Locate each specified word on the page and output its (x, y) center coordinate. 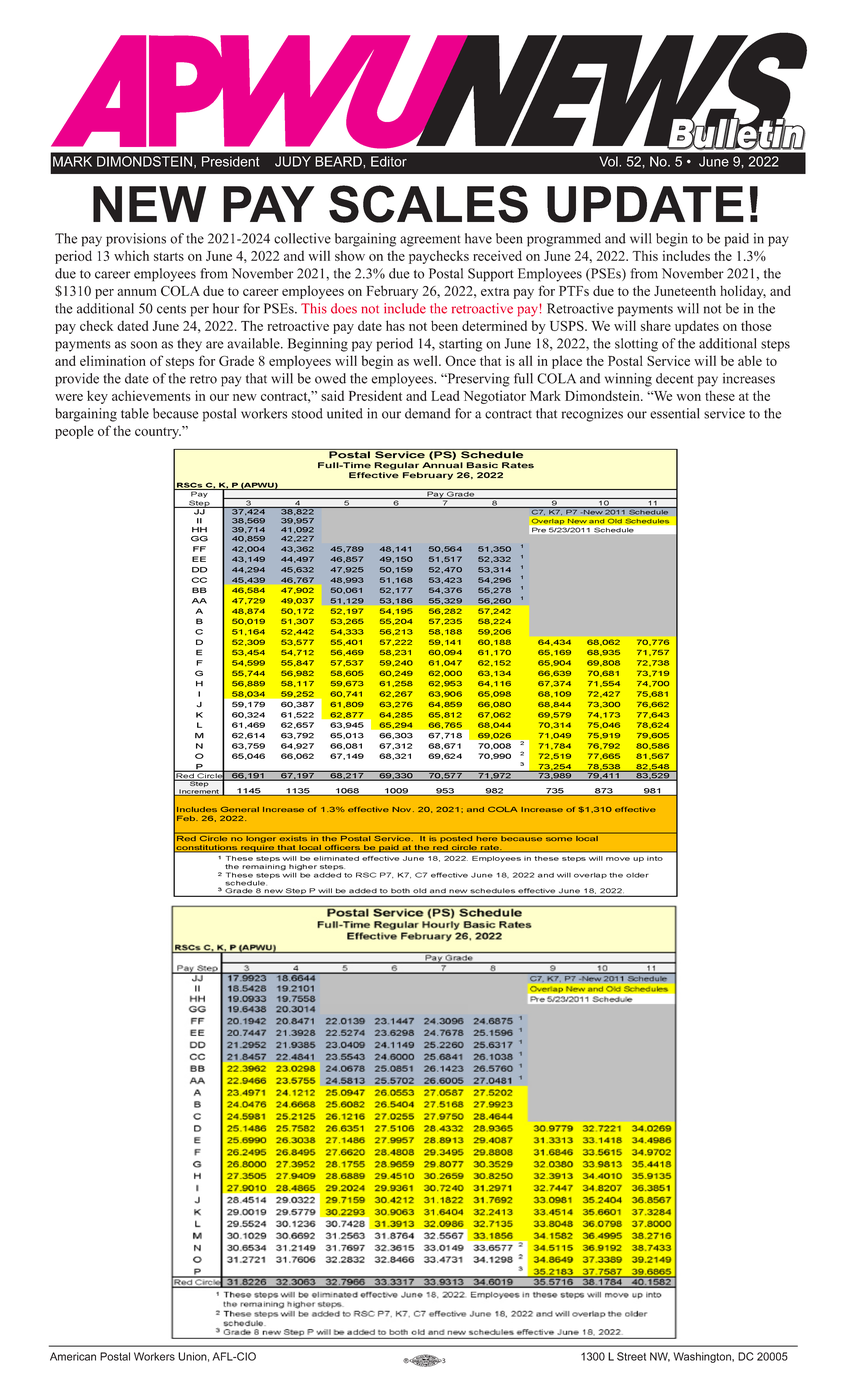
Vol (609, 161)
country (158, 433)
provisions (136, 240)
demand (428, 413)
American (73, 1356)
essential (674, 413)
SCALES (428, 204)
